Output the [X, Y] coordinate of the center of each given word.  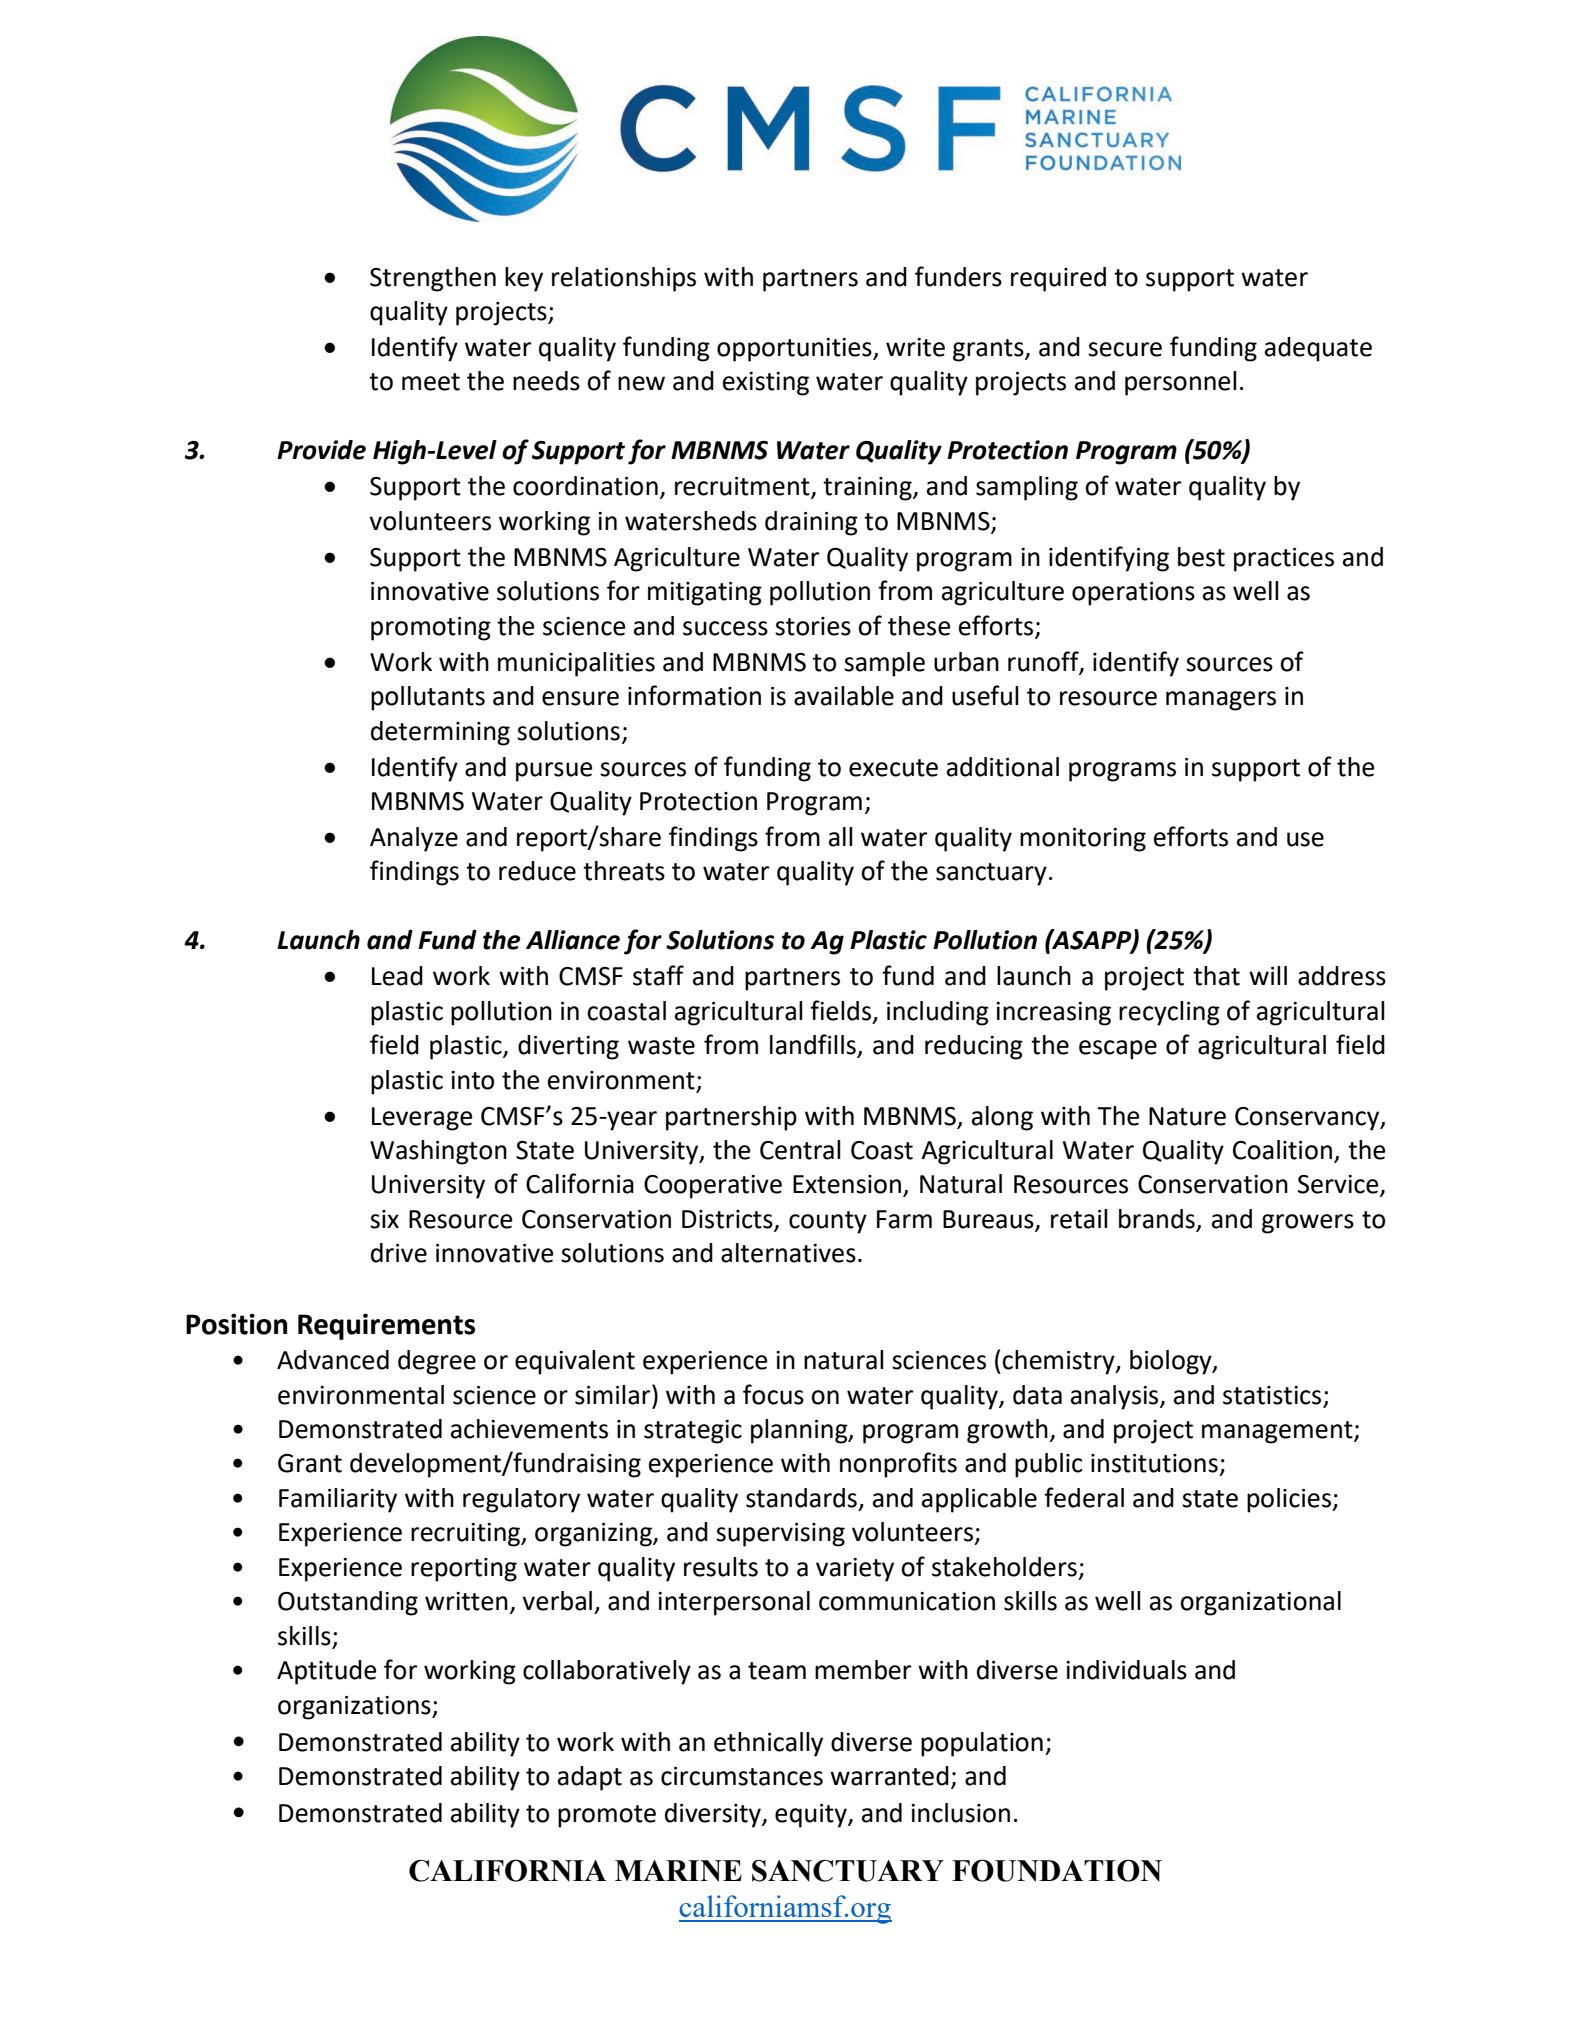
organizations [355, 1708]
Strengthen [433, 279]
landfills [814, 1045]
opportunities [795, 350]
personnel [1181, 383]
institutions [1154, 1463]
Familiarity [338, 1500]
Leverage [422, 1119]
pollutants [428, 698]
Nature [1187, 1116]
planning [800, 1431]
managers [1221, 701]
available [844, 696]
